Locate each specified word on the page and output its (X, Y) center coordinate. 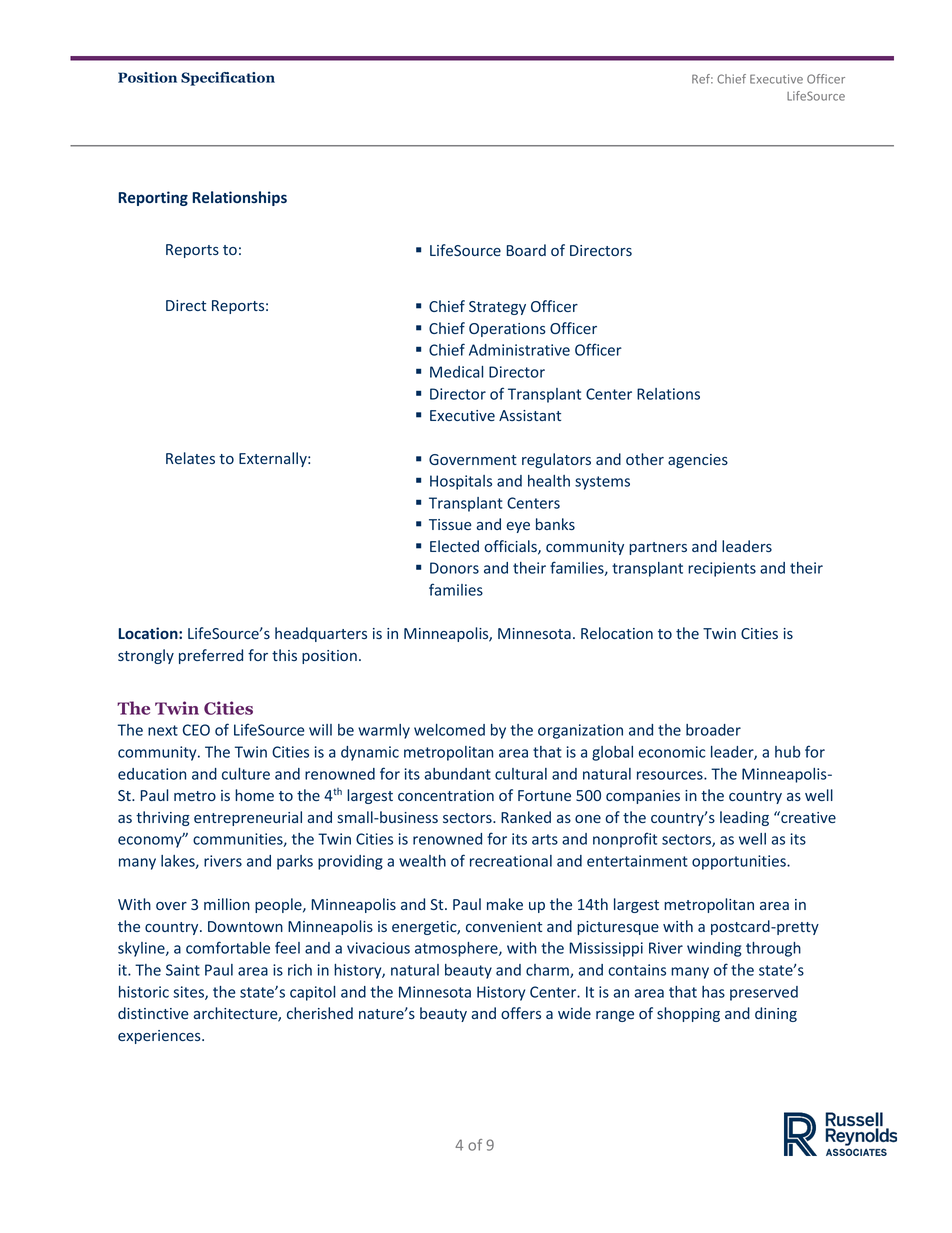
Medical (456, 372)
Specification (228, 79)
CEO (196, 730)
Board (526, 250)
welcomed (449, 730)
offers (521, 1013)
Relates (190, 458)
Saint (183, 970)
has (713, 992)
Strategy (497, 308)
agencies (698, 461)
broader (713, 730)
